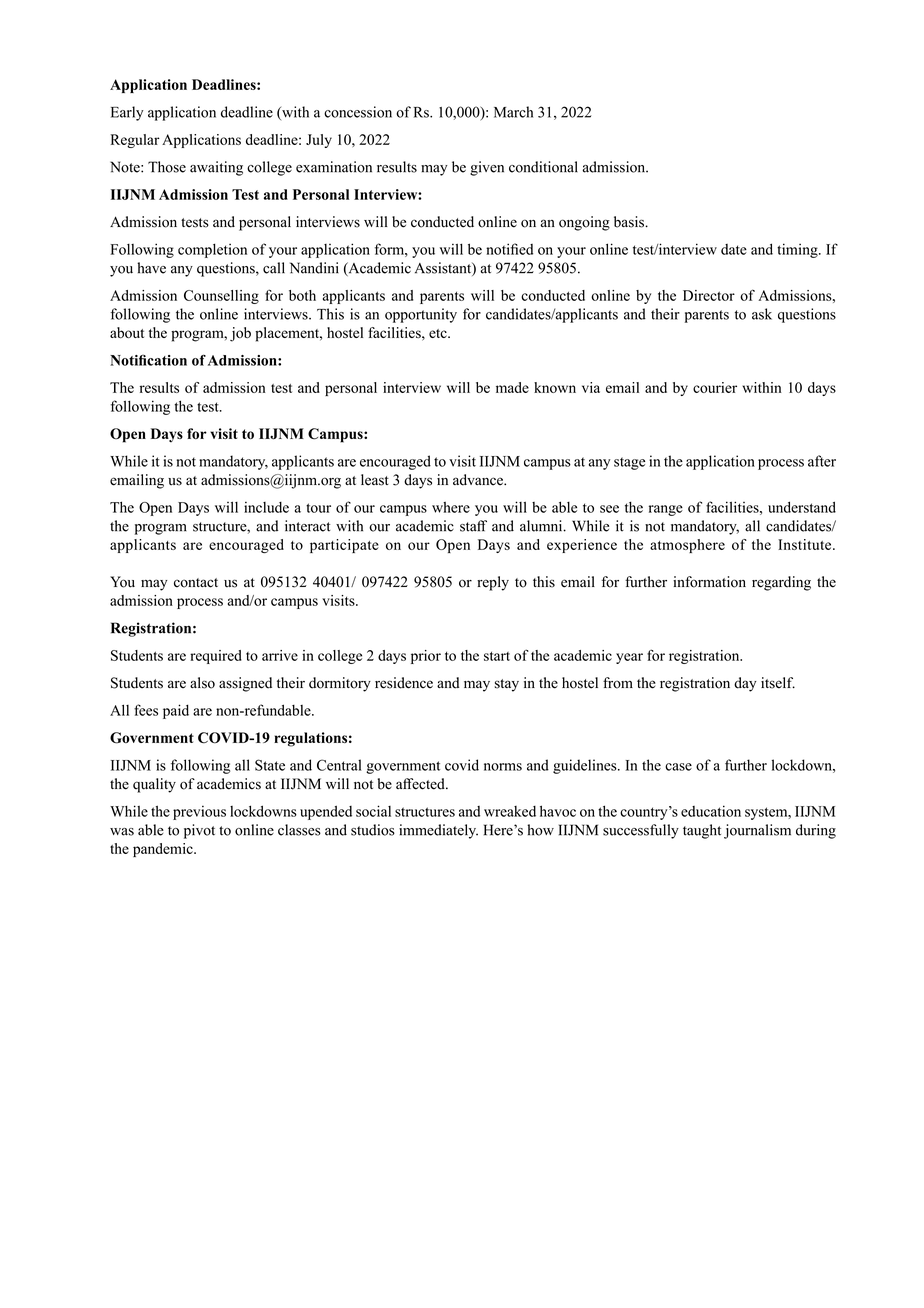  What do you see at coordinates (216, 168) in the image?
I see `awaiting` at bounding box center [216, 168].
